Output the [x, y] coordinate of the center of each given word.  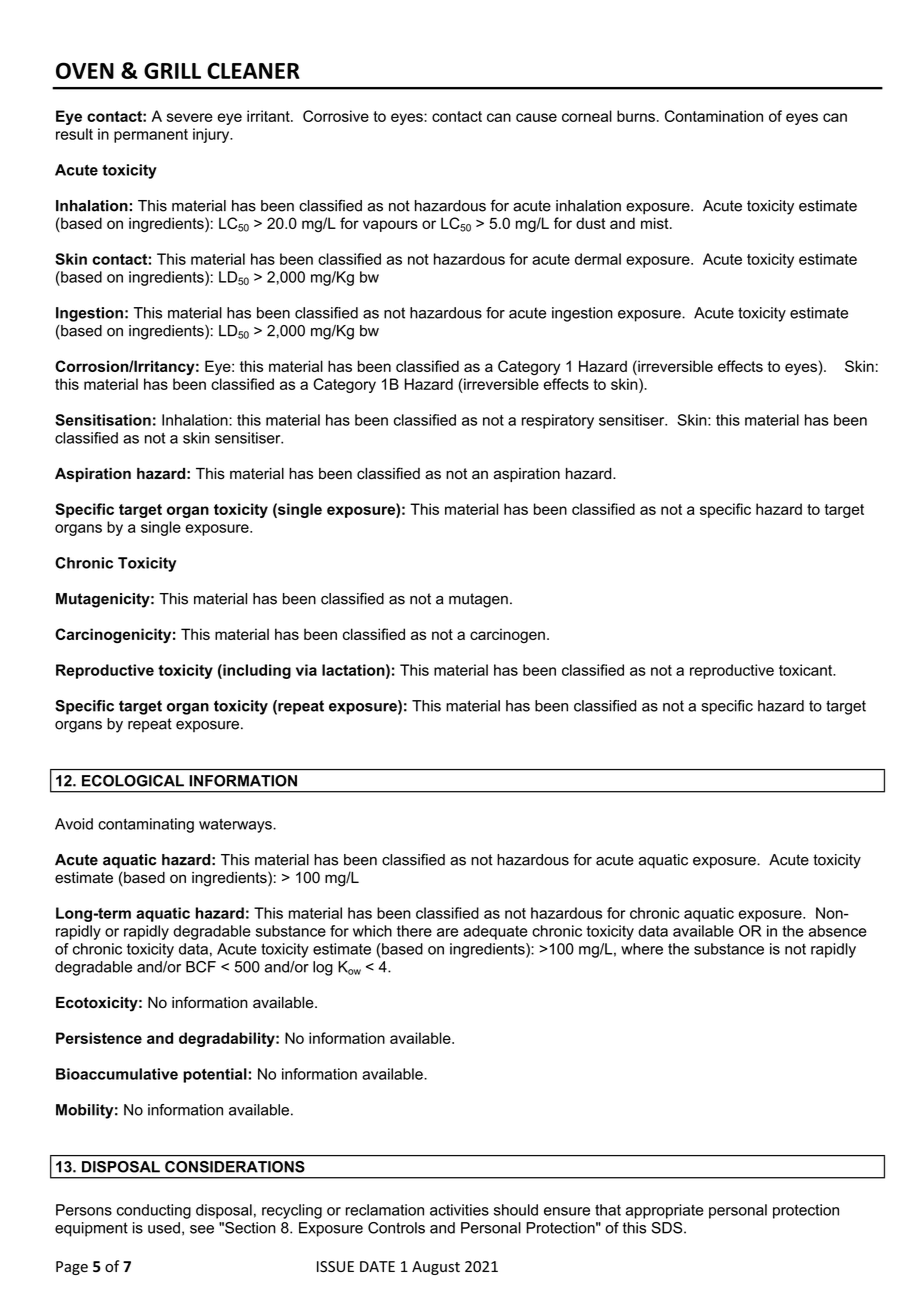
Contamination [714, 116]
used [164, 1228]
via [306, 670]
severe [190, 117]
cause [536, 117]
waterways [236, 825]
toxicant [807, 670]
